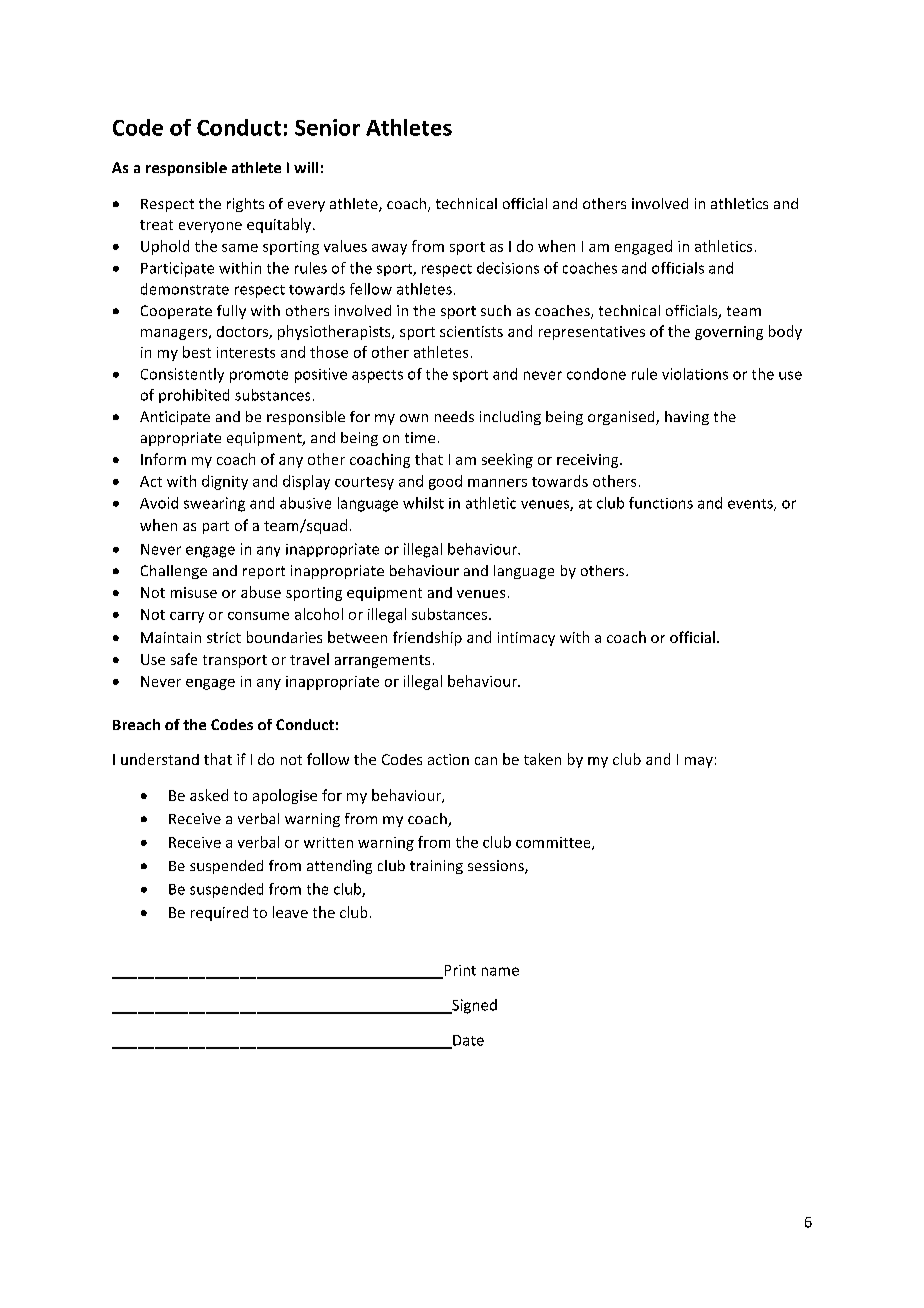 The width and height of the page is (924, 1308). What do you see at coordinates (174, 572) in the page?
I see `Challenge` at bounding box center [174, 572].
